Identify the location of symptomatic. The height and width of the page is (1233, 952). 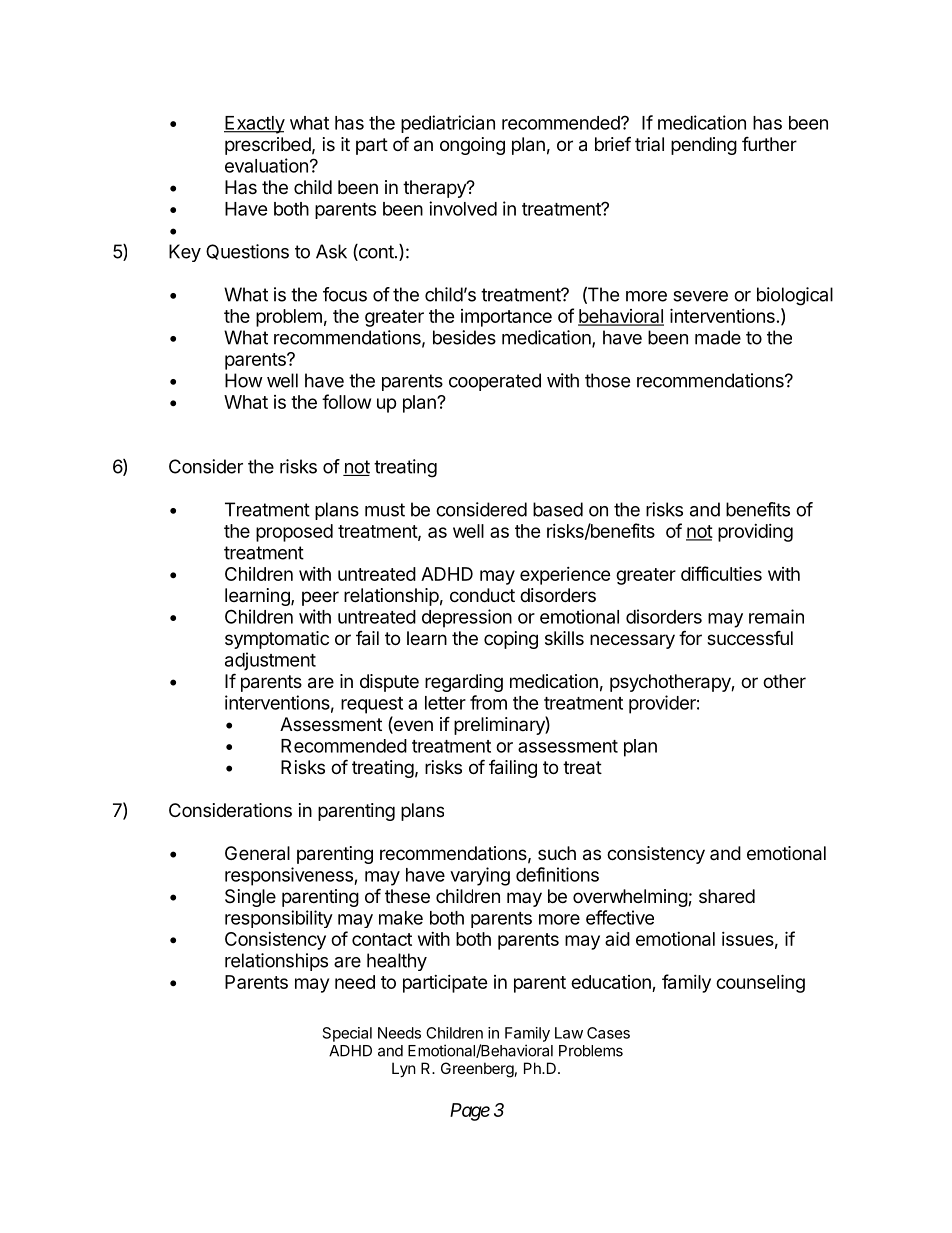
(277, 640).
